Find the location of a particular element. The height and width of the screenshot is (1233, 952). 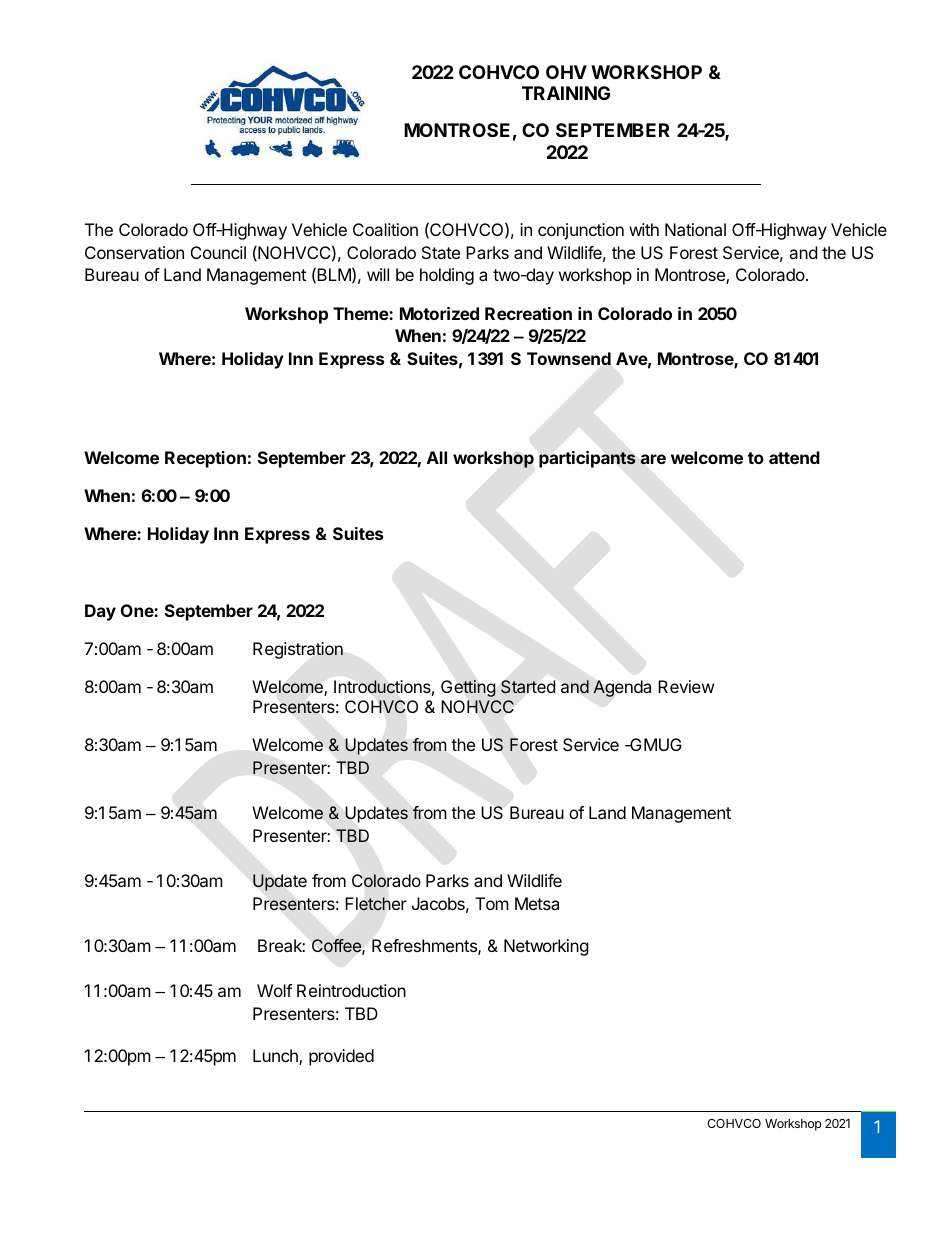

Agenda is located at coordinates (622, 688).
